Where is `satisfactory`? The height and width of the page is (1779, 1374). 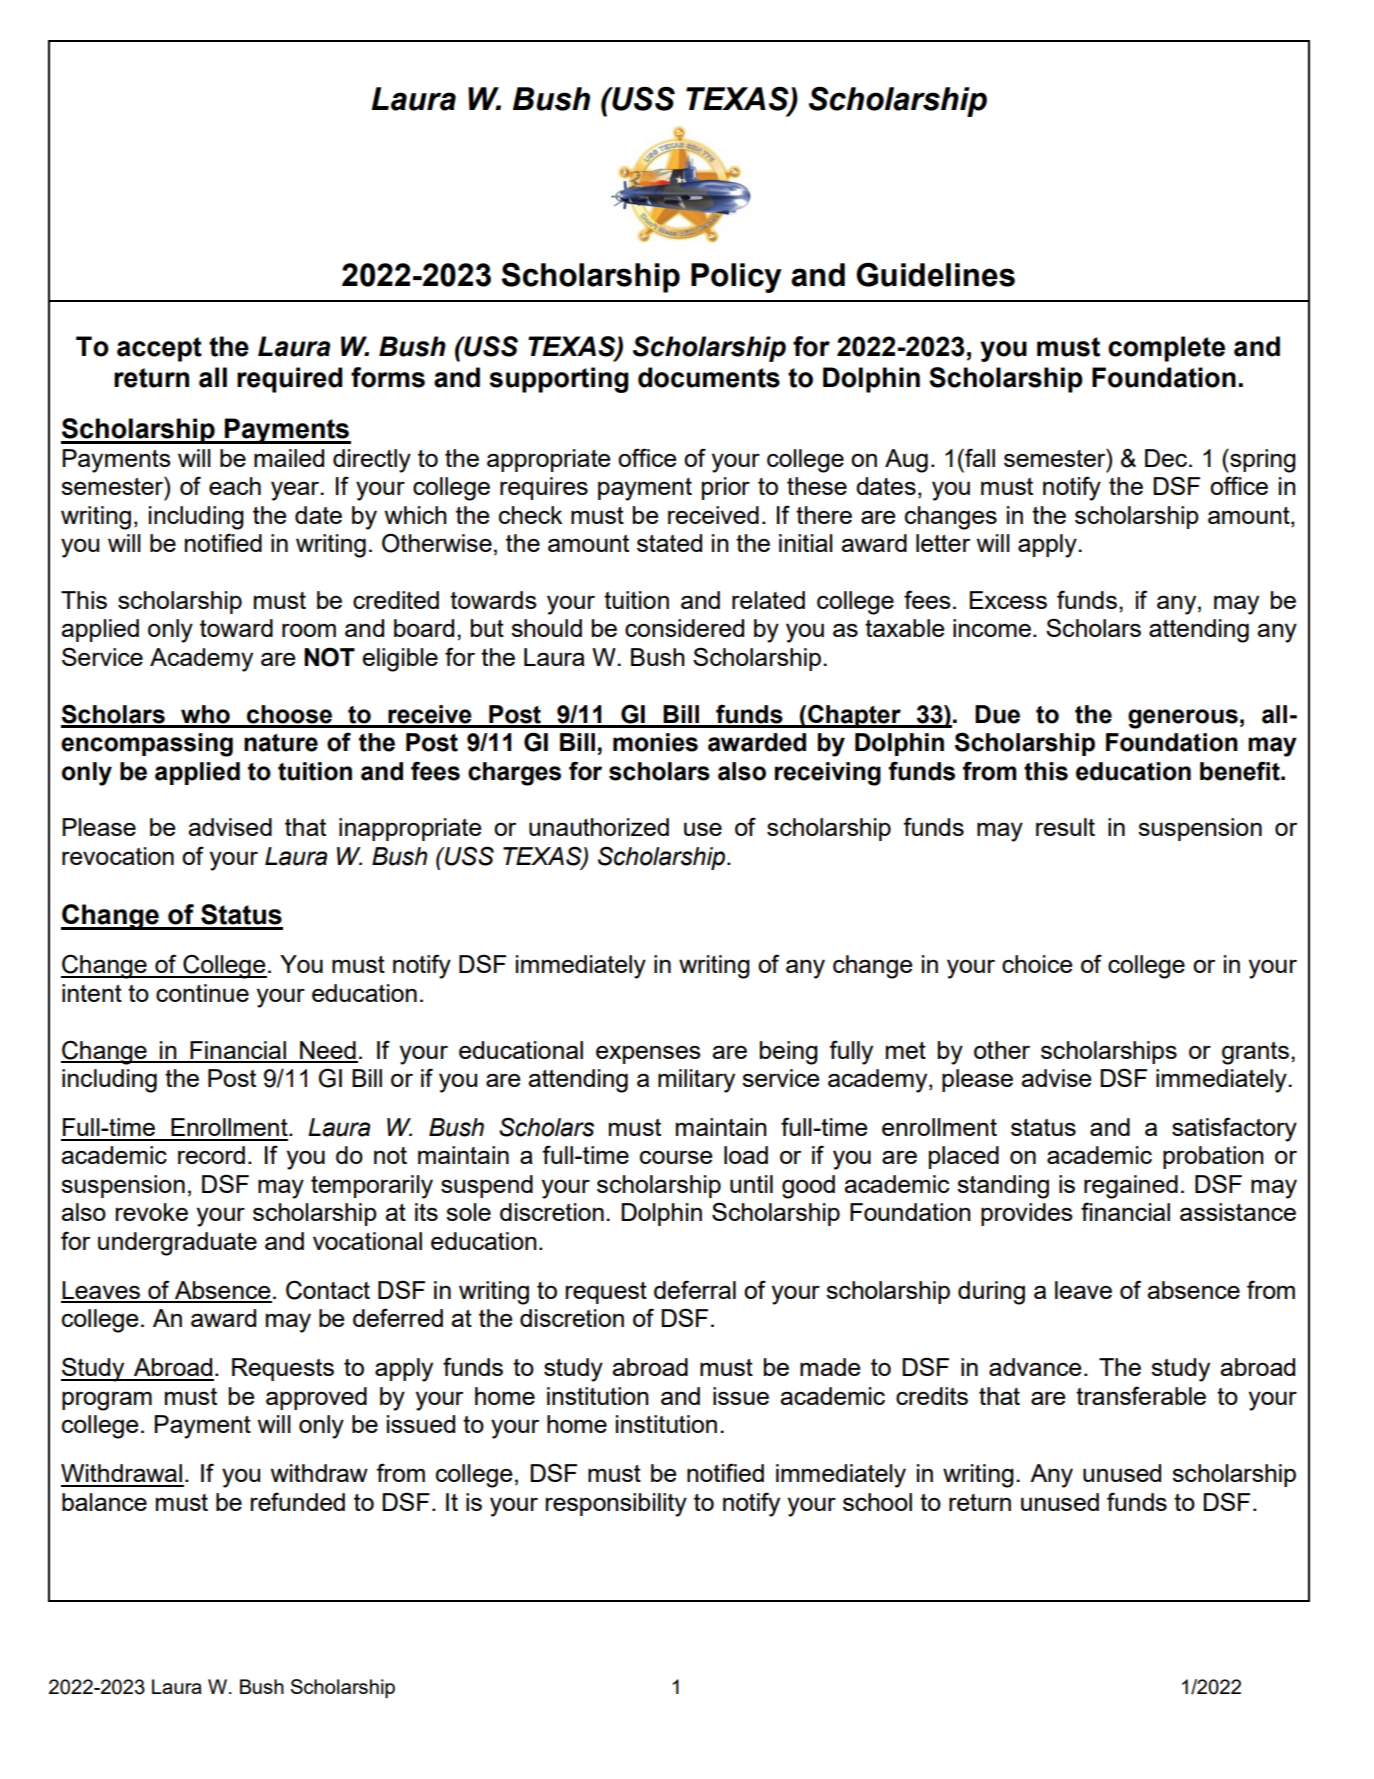 satisfactory is located at coordinates (1234, 1129).
